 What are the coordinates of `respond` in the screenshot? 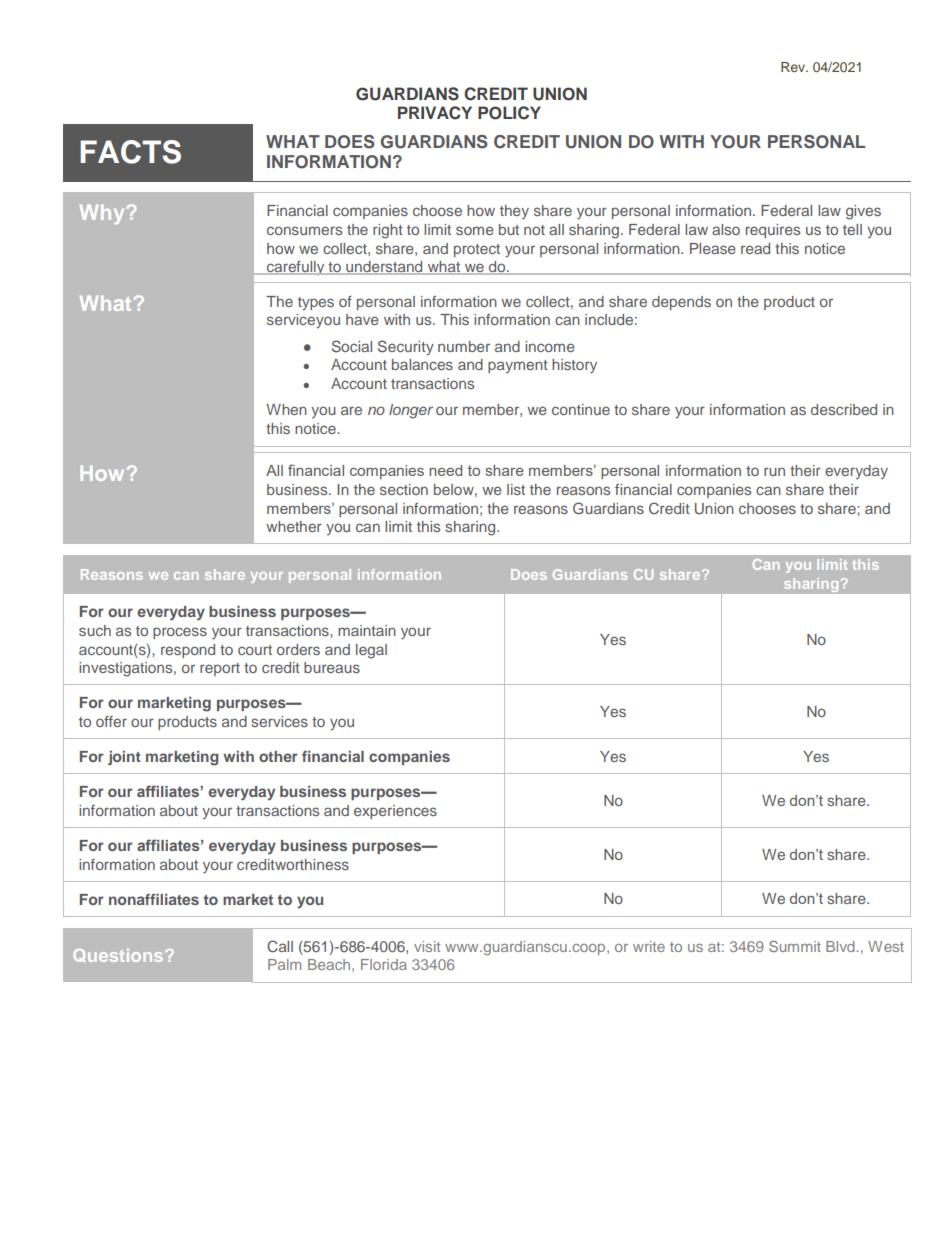 It's located at (188, 651).
